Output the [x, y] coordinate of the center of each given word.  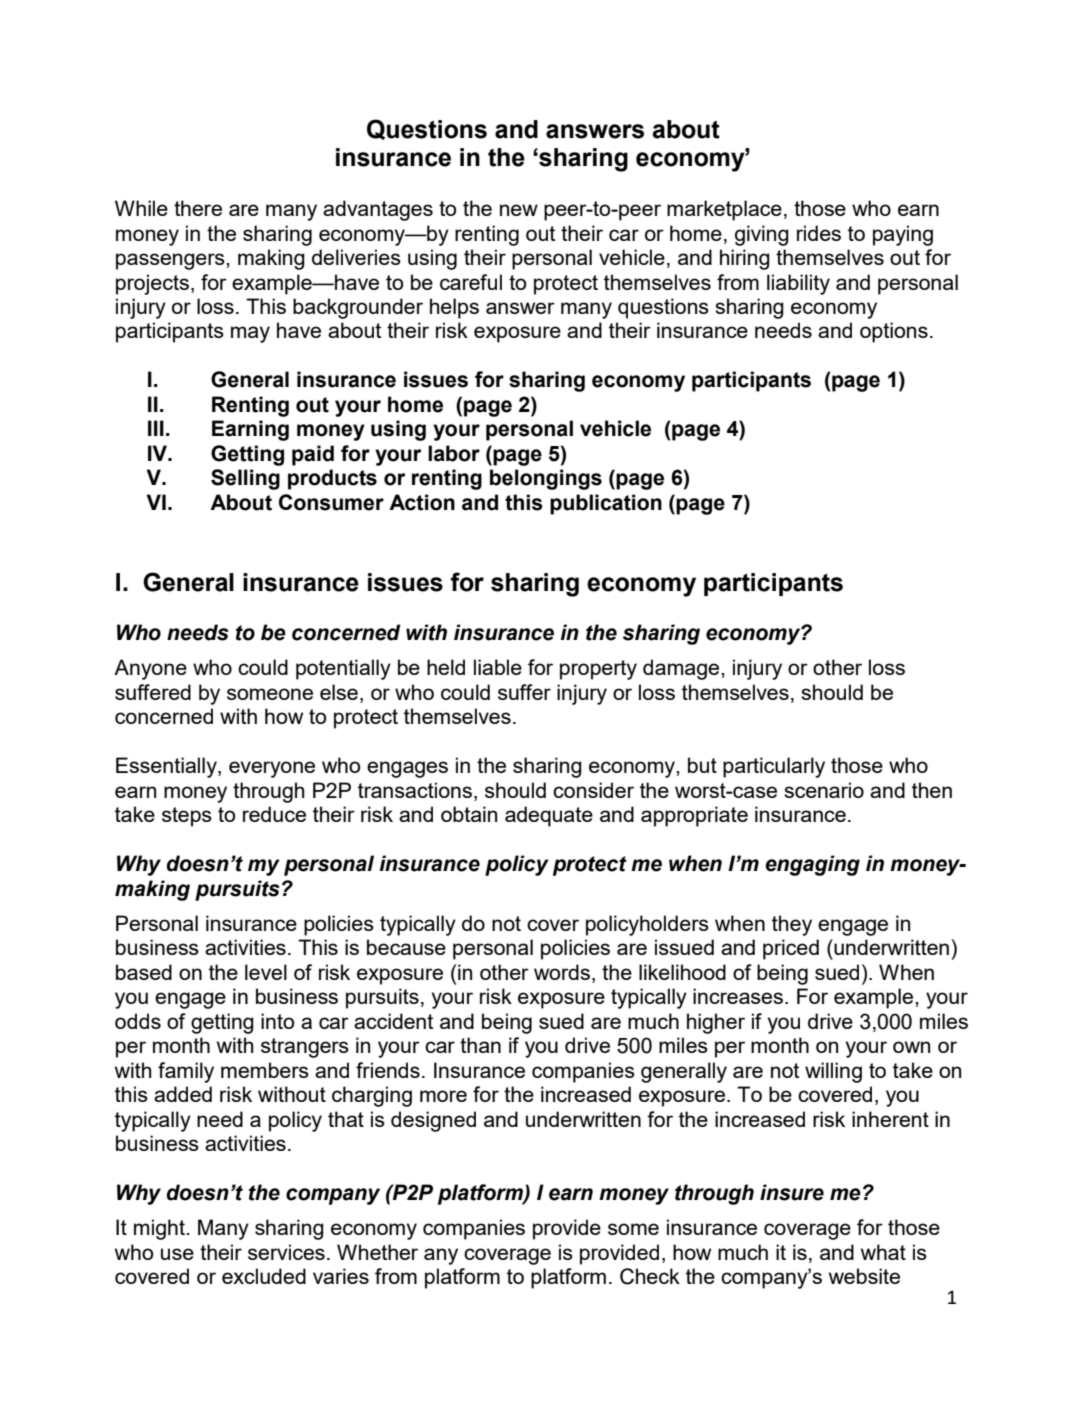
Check [650, 1276]
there [198, 208]
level [266, 972]
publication [606, 504]
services [286, 1252]
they [792, 925]
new [519, 210]
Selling [245, 479]
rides [819, 233]
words [562, 972]
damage [682, 669]
